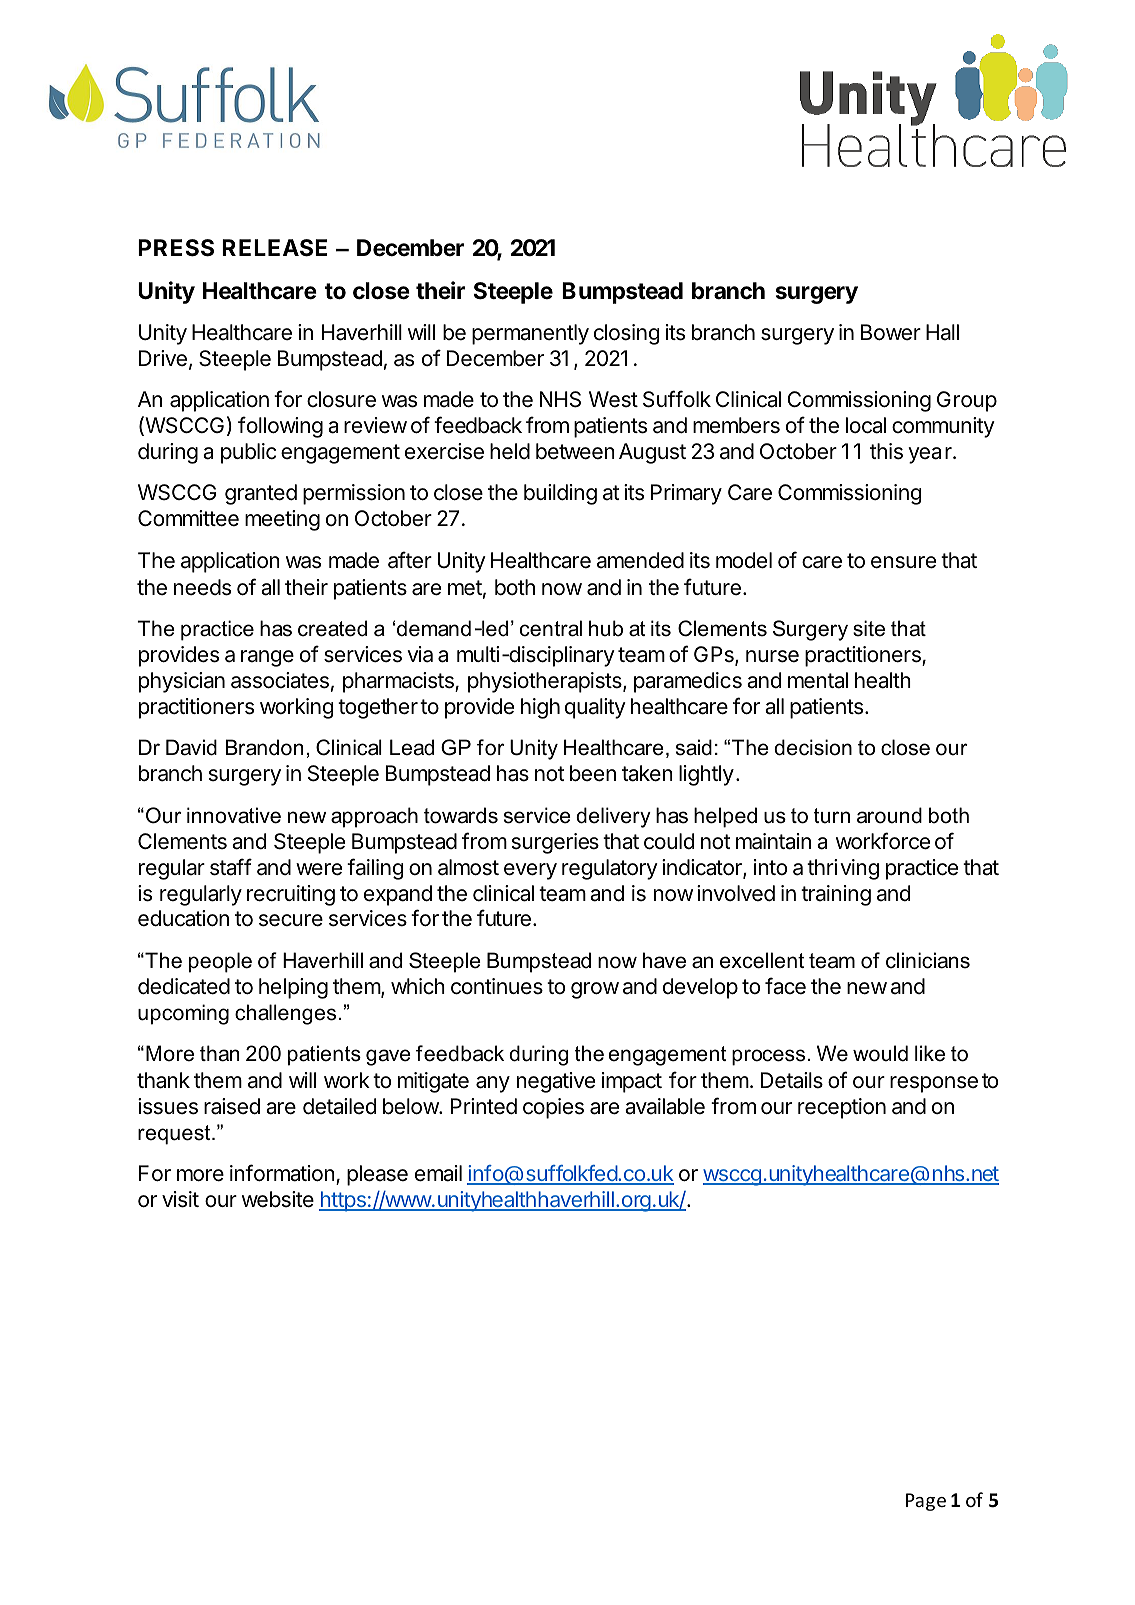 Image resolution: width=1135 pixels, height=1605 pixels. Describe the element at coordinates (232, 1106) in the screenshot. I see `raised` at that location.
